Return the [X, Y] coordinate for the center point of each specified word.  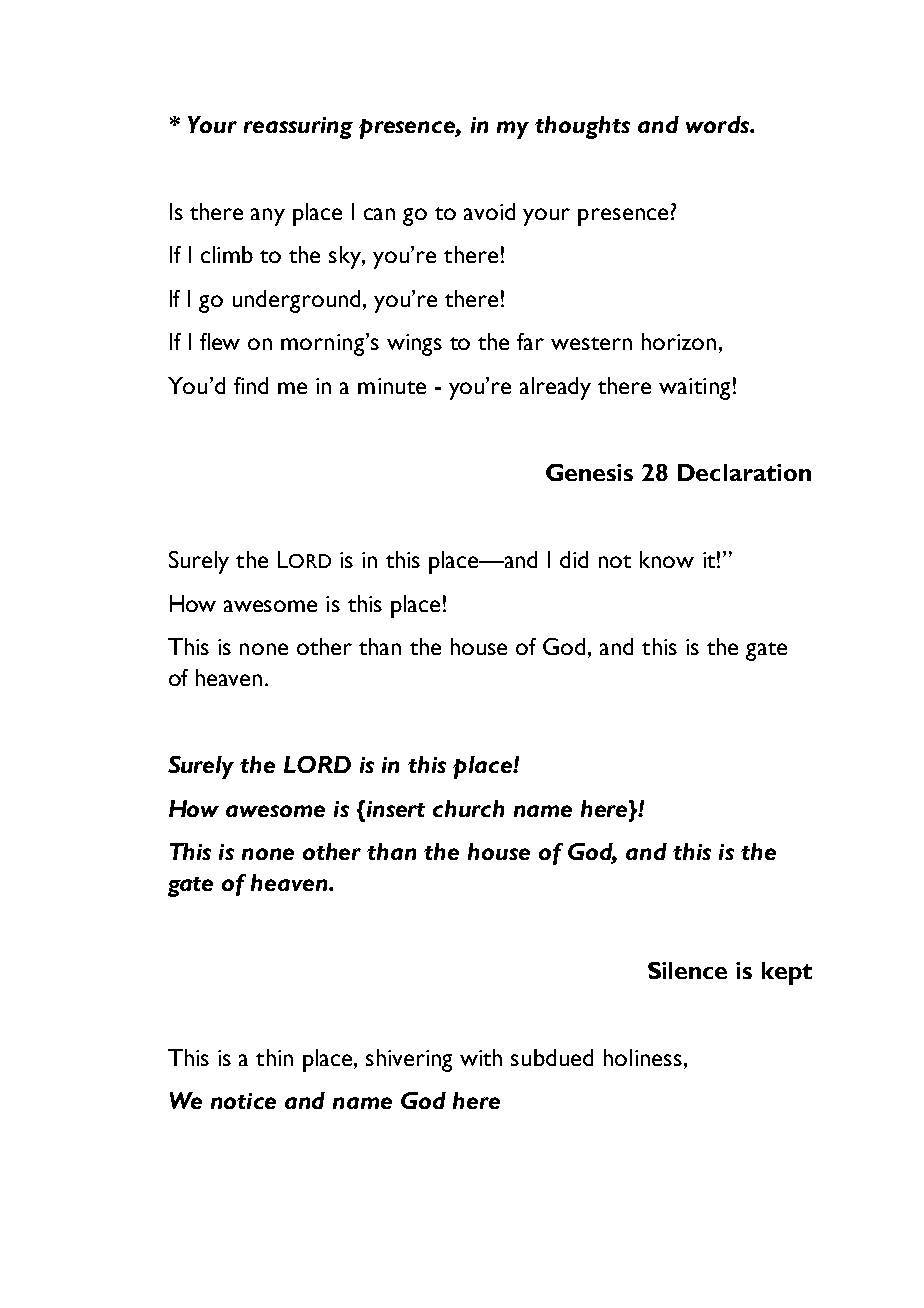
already [555, 388]
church [468, 808]
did [574, 559]
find [251, 385]
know [667, 559]
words [718, 124]
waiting [694, 389]
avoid [489, 211]
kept [787, 973]
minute [392, 386]
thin [274, 1057]
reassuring [298, 128]
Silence [687, 970]
